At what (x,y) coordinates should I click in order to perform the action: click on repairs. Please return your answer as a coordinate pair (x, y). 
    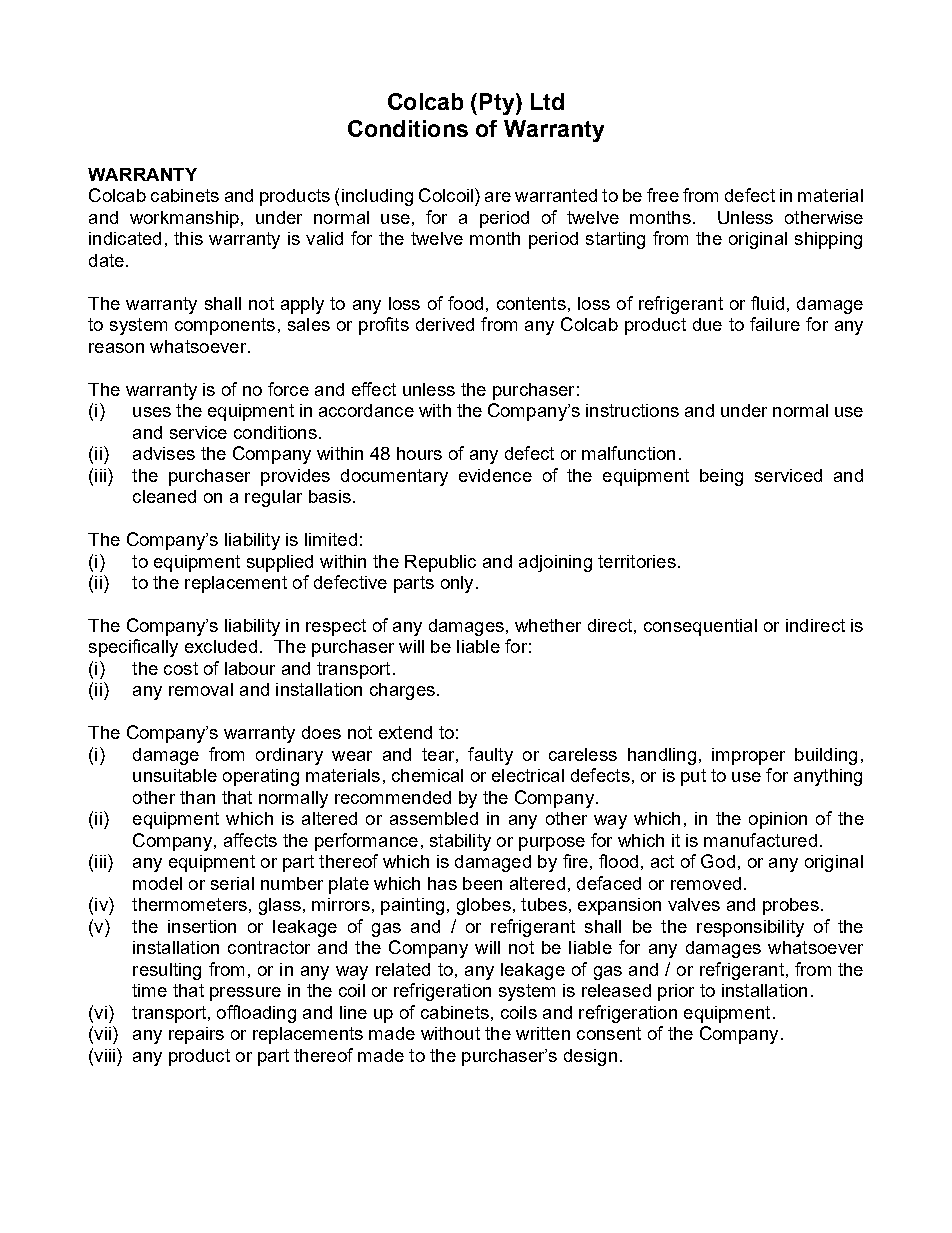
    Looking at the image, I should click on (196, 1035).
